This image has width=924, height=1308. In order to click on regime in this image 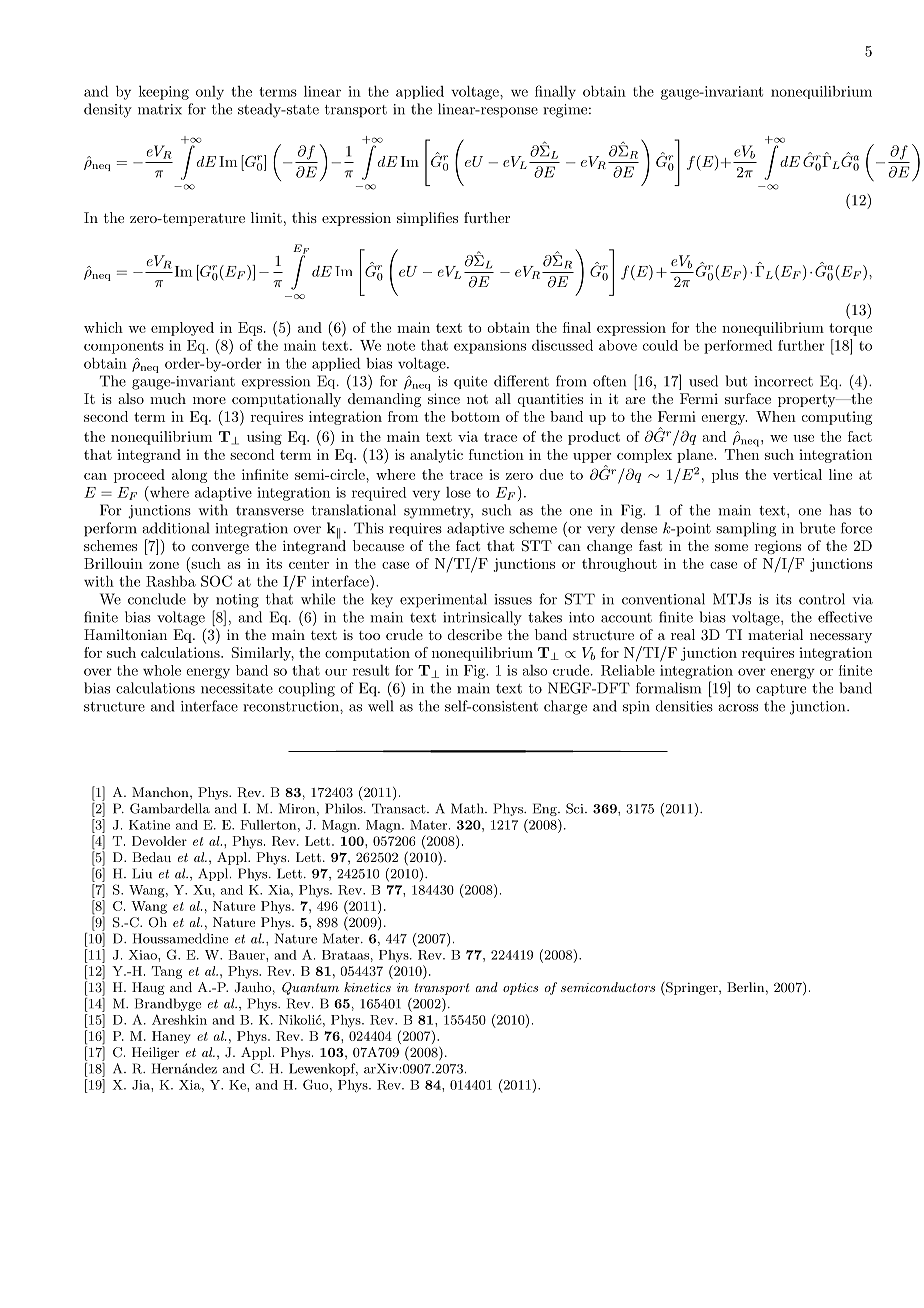, I will do `click(565, 111)`.
